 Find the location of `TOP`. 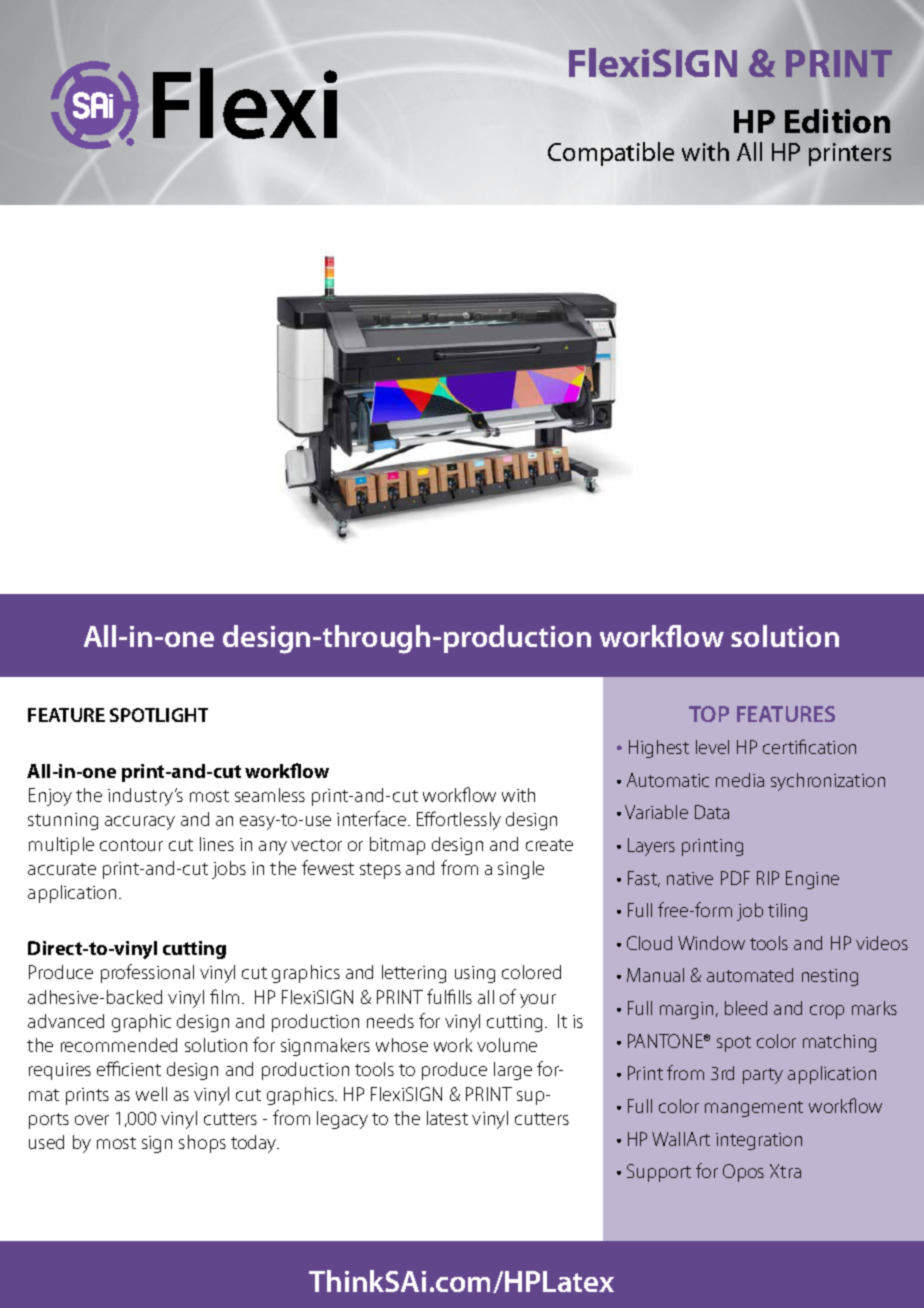

TOP is located at coordinates (709, 714).
